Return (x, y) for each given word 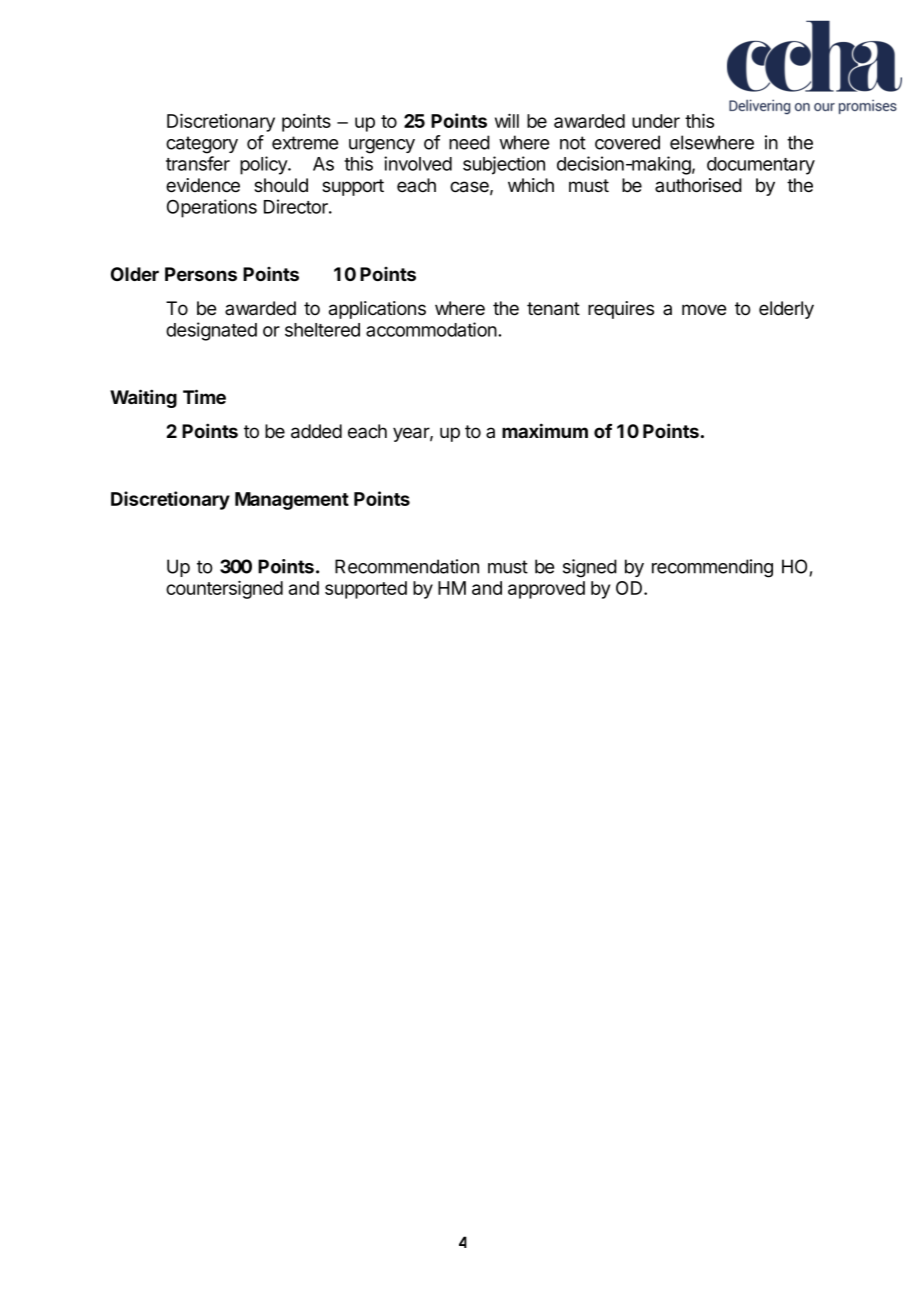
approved (546, 590)
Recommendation (407, 566)
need (469, 142)
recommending (712, 568)
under (656, 121)
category (202, 145)
